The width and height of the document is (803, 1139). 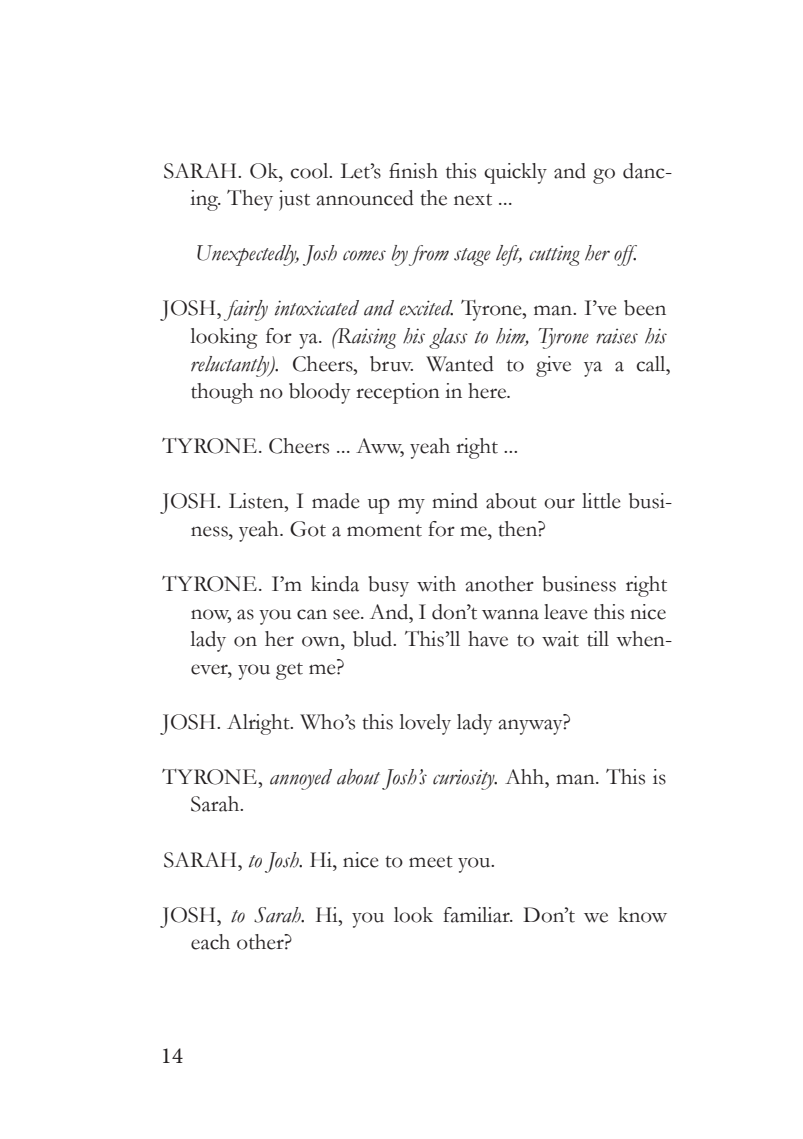 What do you see at coordinates (289, 671) in the document?
I see `get` at bounding box center [289, 671].
